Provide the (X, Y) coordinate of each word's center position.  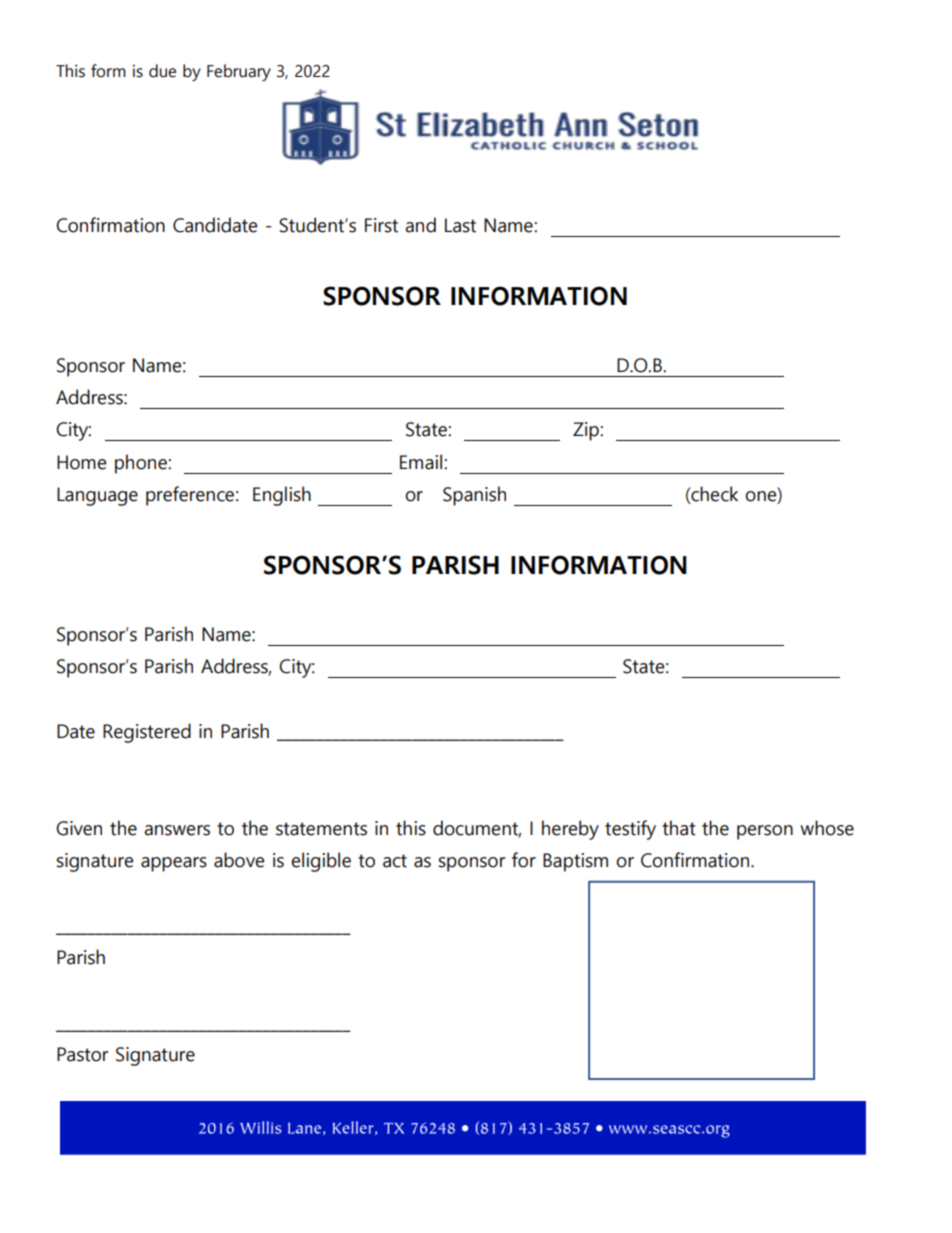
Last (460, 225)
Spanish (474, 496)
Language (97, 496)
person (765, 832)
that (679, 828)
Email (422, 462)
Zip (587, 431)
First (381, 225)
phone (142, 464)
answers (177, 830)
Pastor (82, 1054)
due (162, 71)
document (477, 829)
